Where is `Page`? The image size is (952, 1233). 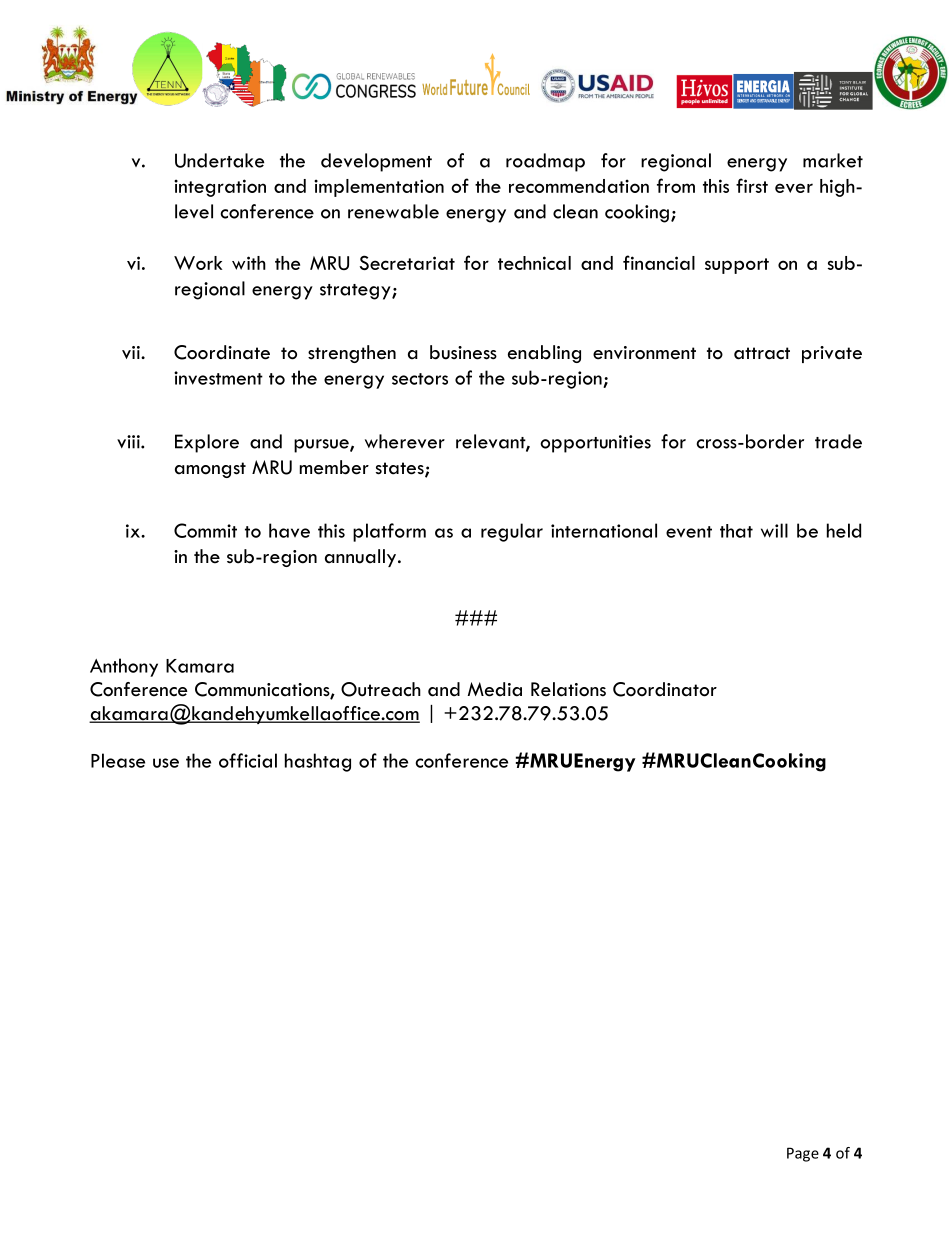
Page is located at coordinates (803, 1154).
